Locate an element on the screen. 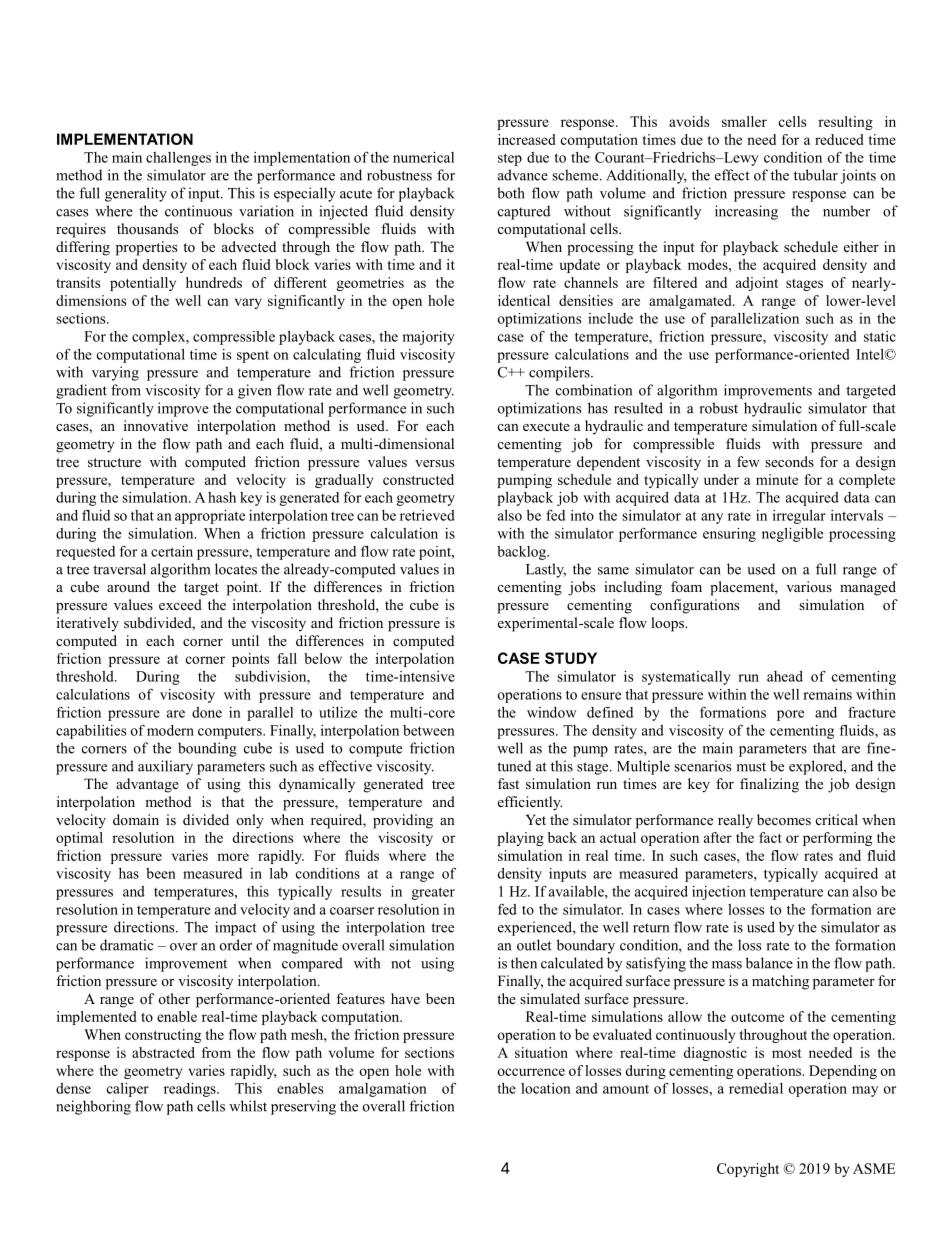 This screenshot has height=1233, width=952. tubular is located at coordinates (816, 175).
